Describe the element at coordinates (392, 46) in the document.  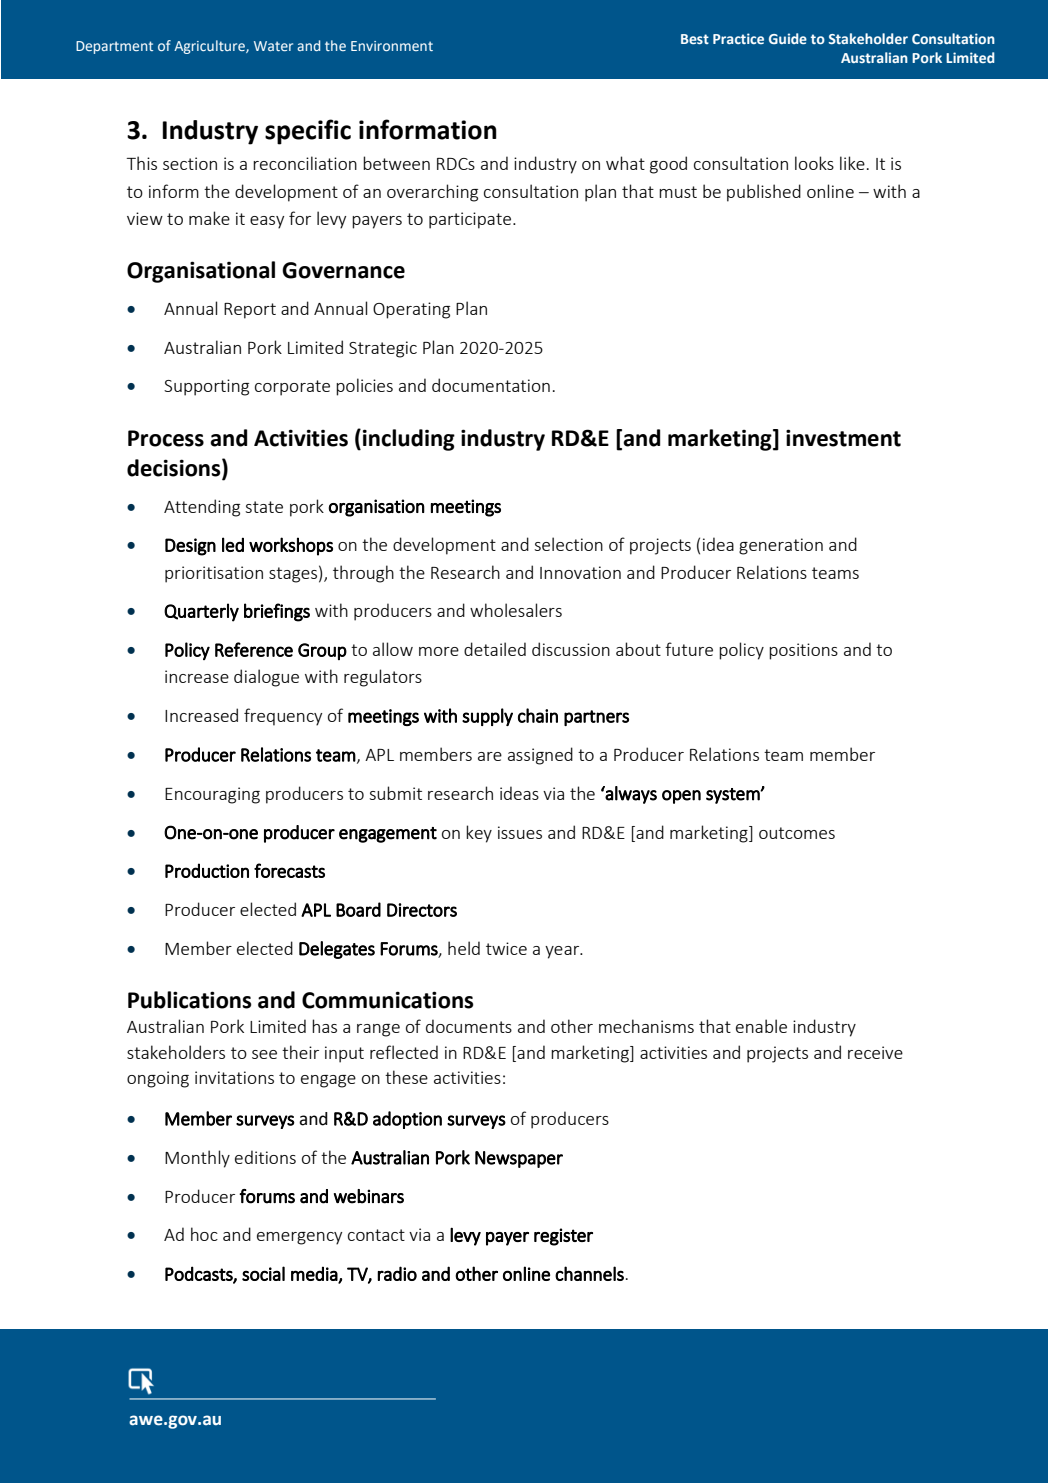
I see `Environment` at that location.
